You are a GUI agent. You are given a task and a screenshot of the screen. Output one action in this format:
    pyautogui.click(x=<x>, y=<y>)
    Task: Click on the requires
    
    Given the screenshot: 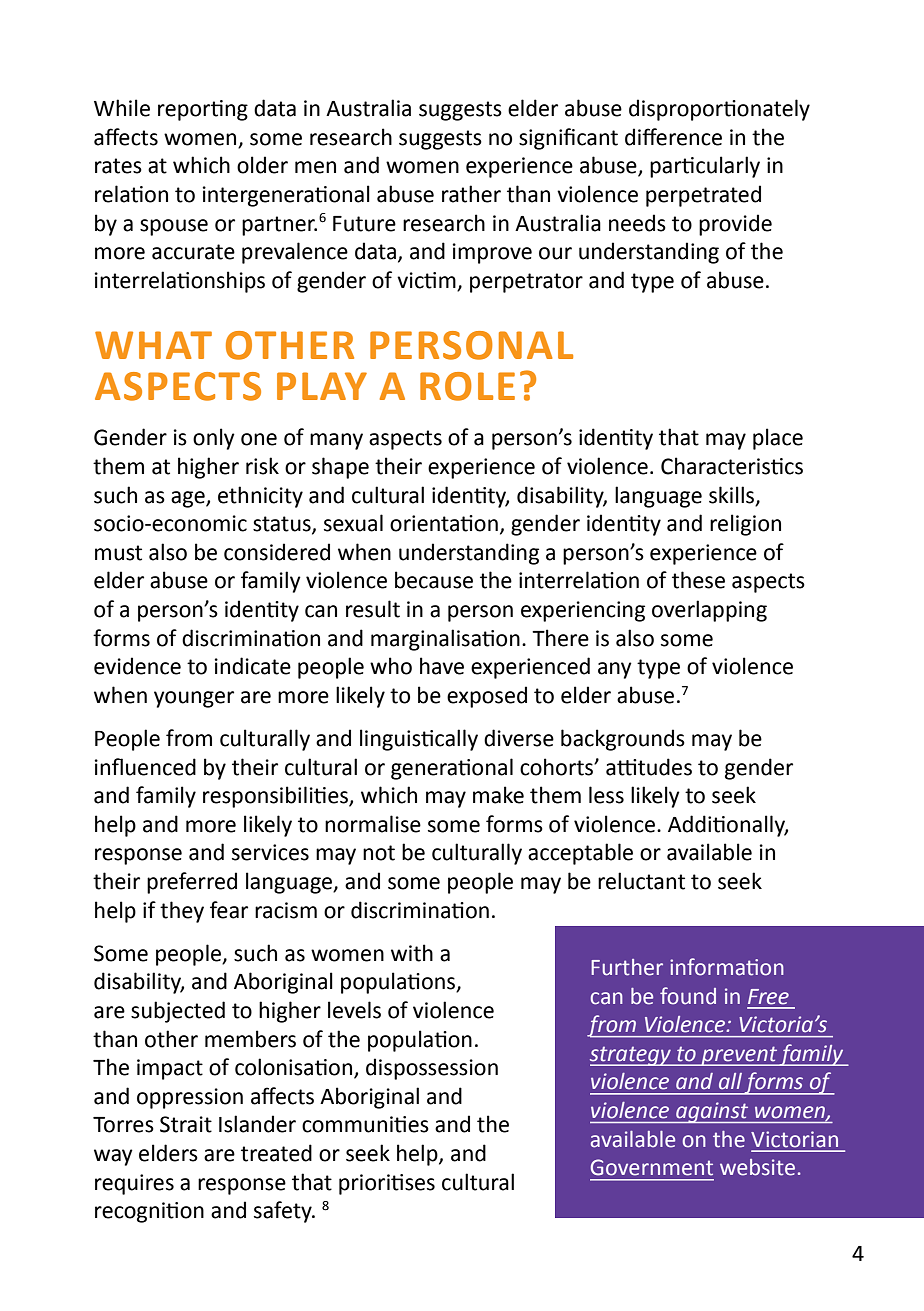 What is the action you would take?
    pyautogui.click(x=134, y=1184)
